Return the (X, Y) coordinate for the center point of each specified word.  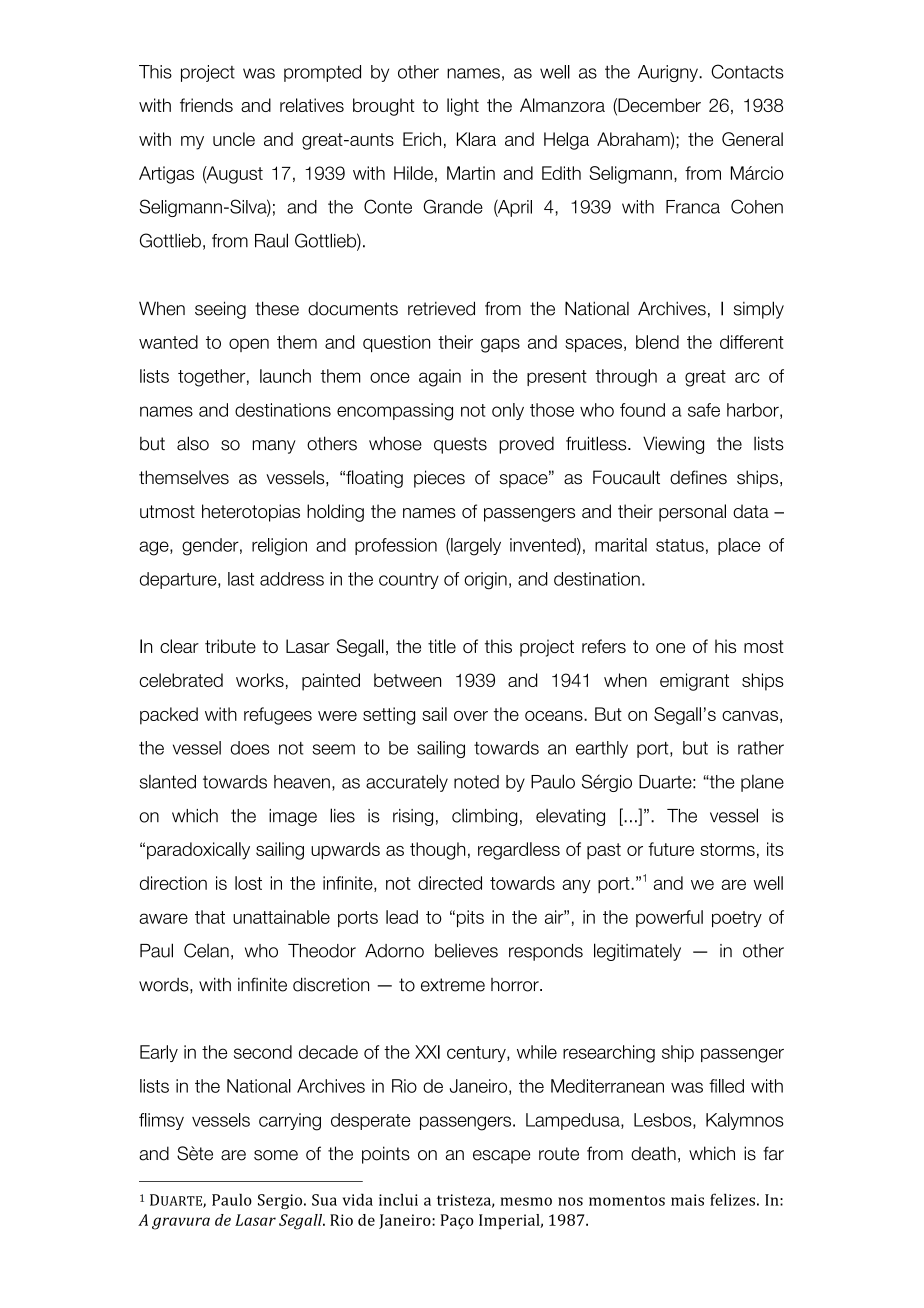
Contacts (747, 71)
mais (687, 1200)
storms (727, 849)
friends (206, 105)
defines (698, 477)
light (463, 107)
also (193, 443)
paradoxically (198, 851)
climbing (484, 817)
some (276, 1155)
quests (460, 445)
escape (501, 1157)
